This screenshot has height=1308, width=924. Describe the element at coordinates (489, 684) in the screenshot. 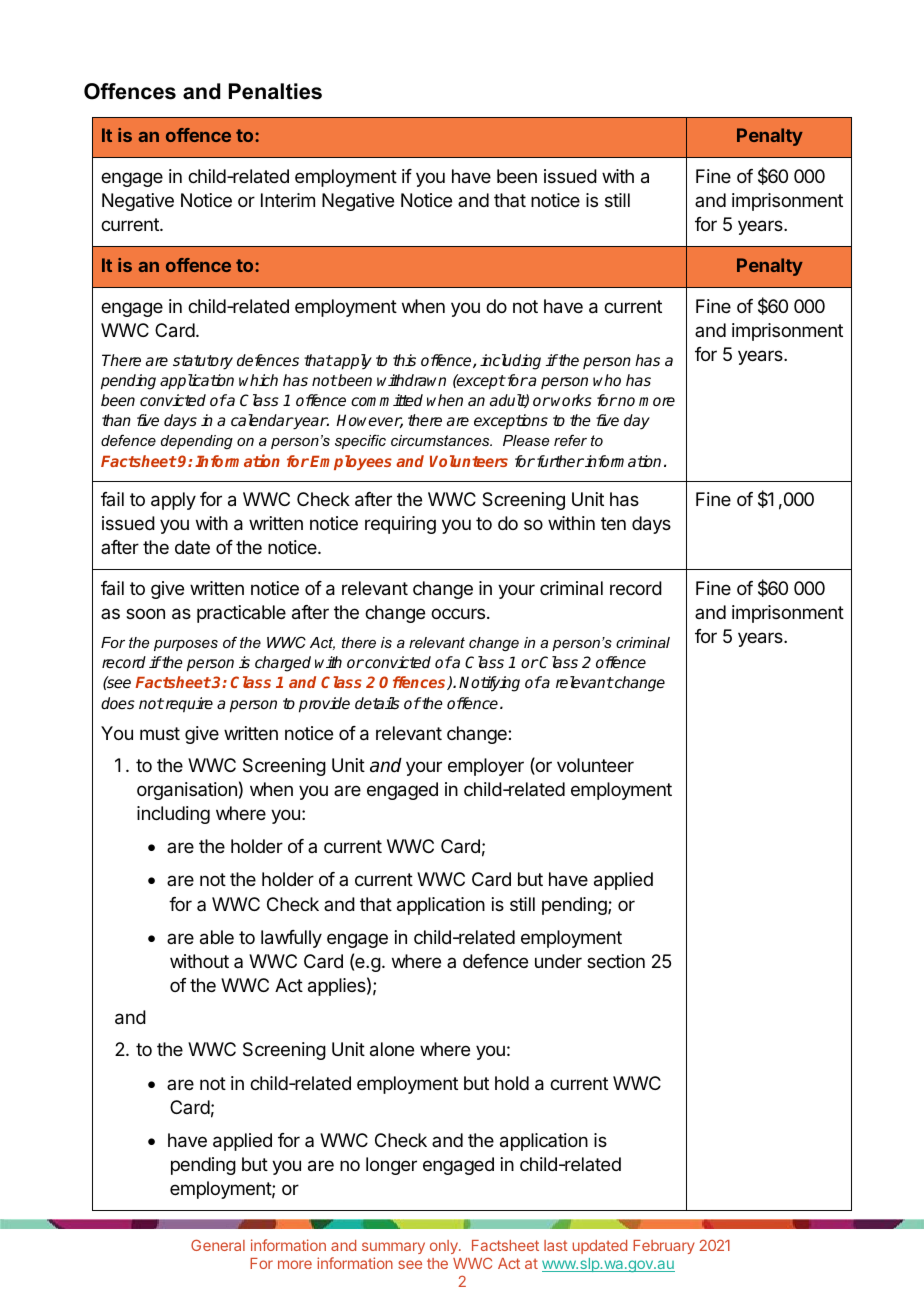

I see `Notifying` at that location.
